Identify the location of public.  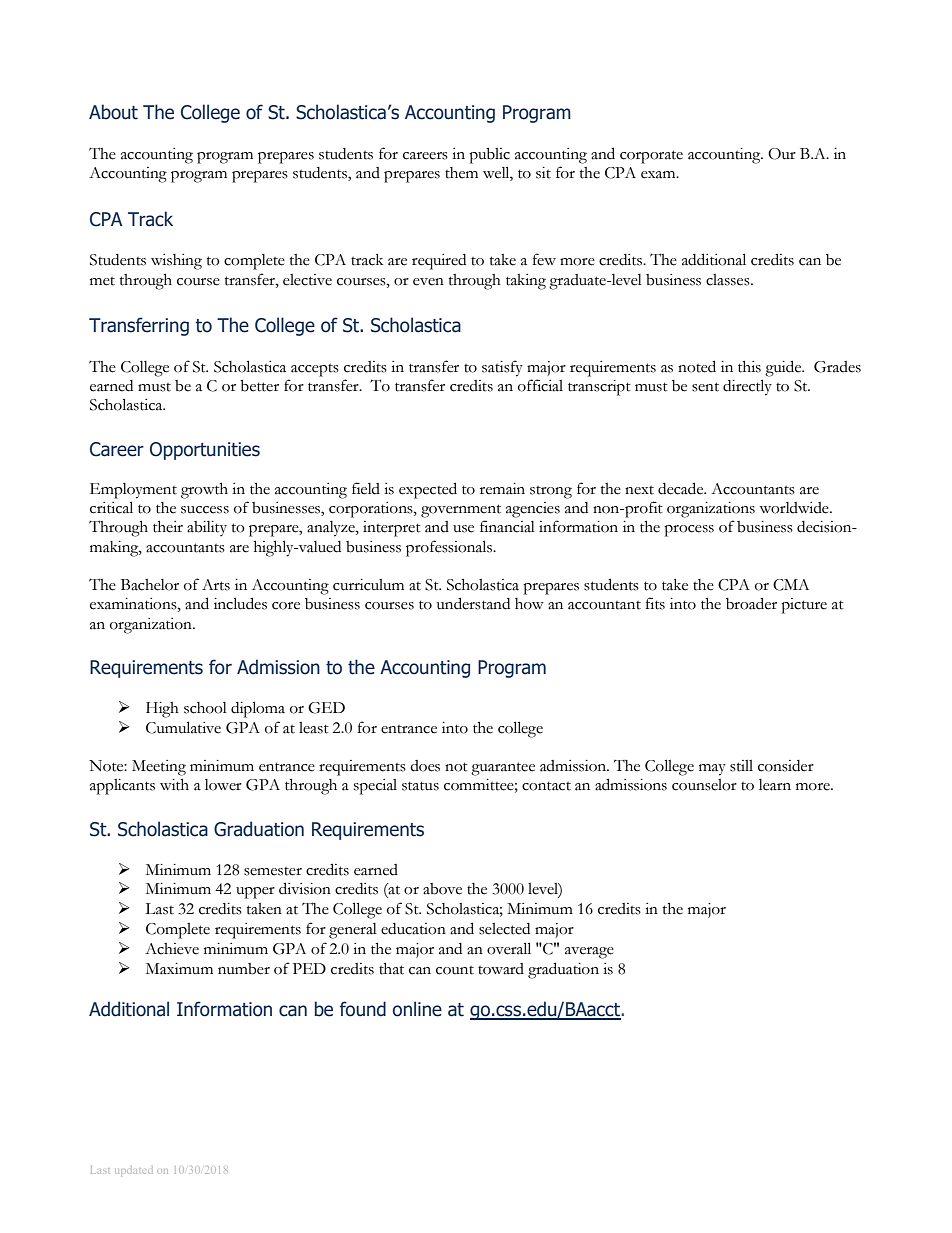
(489, 156).
